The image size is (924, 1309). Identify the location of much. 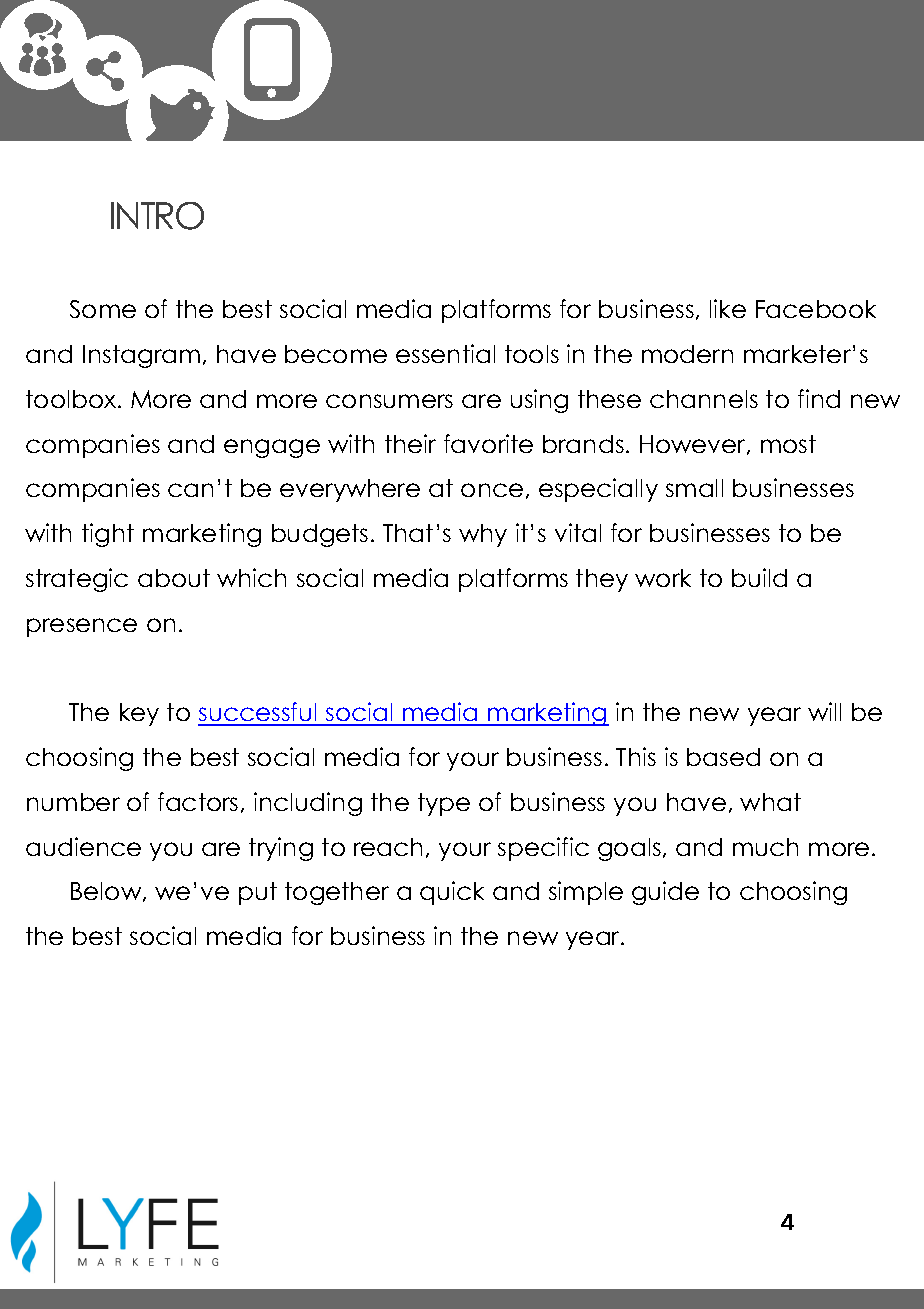
(765, 847).
